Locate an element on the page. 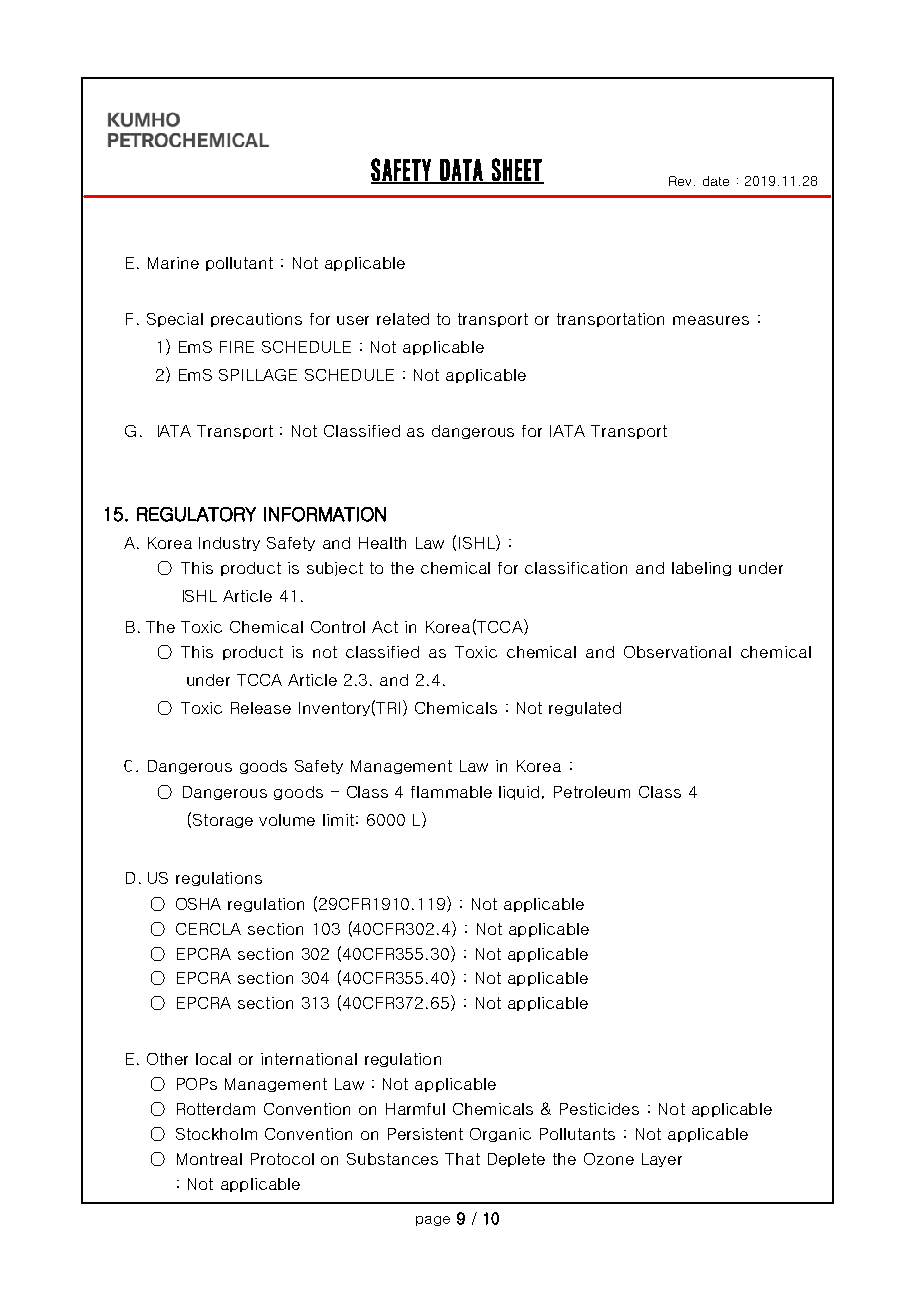 This image has width=924, height=1308. Industry is located at coordinates (229, 544).
